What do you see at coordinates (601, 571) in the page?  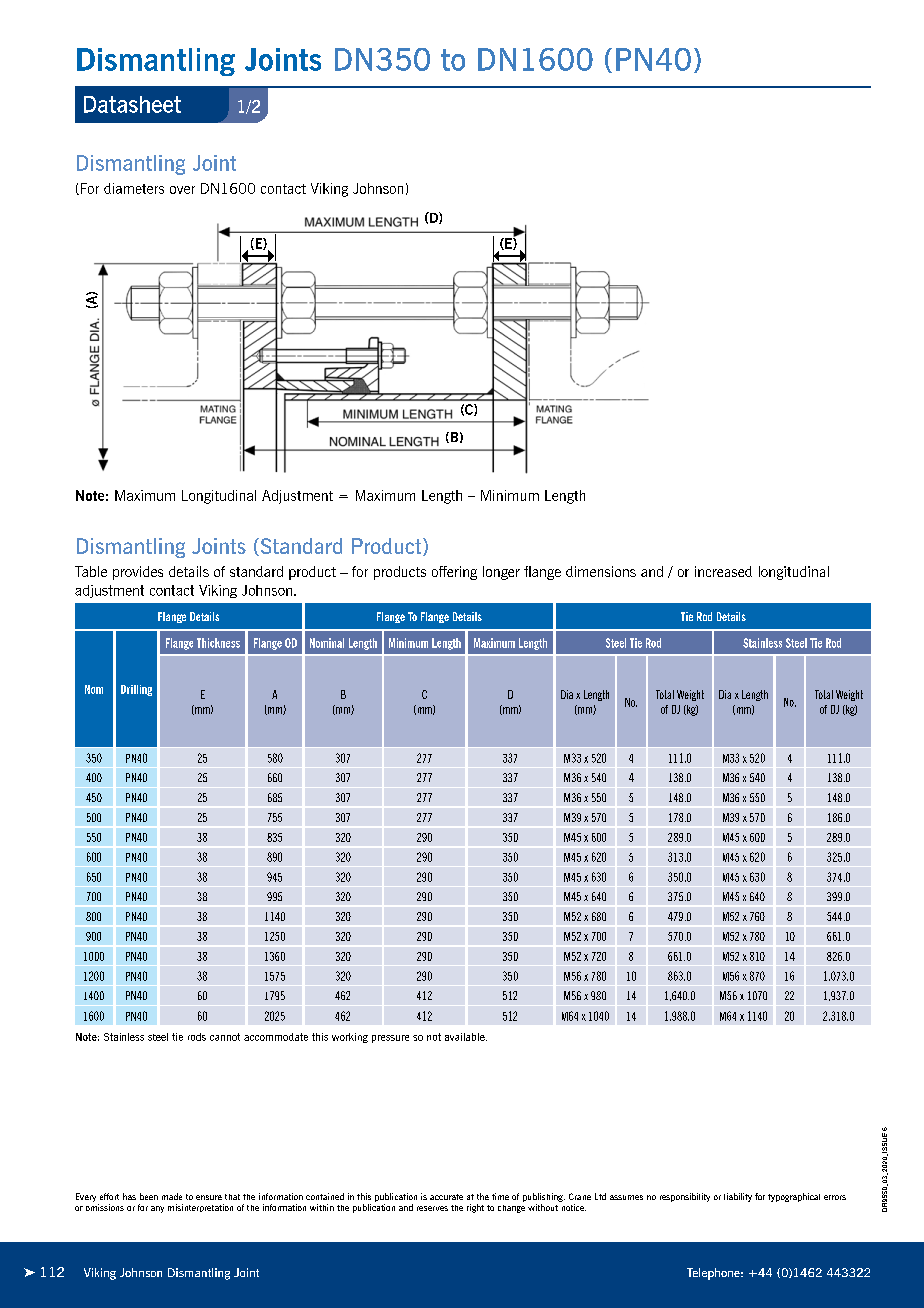 I see `dimensions` at bounding box center [601, 571].
